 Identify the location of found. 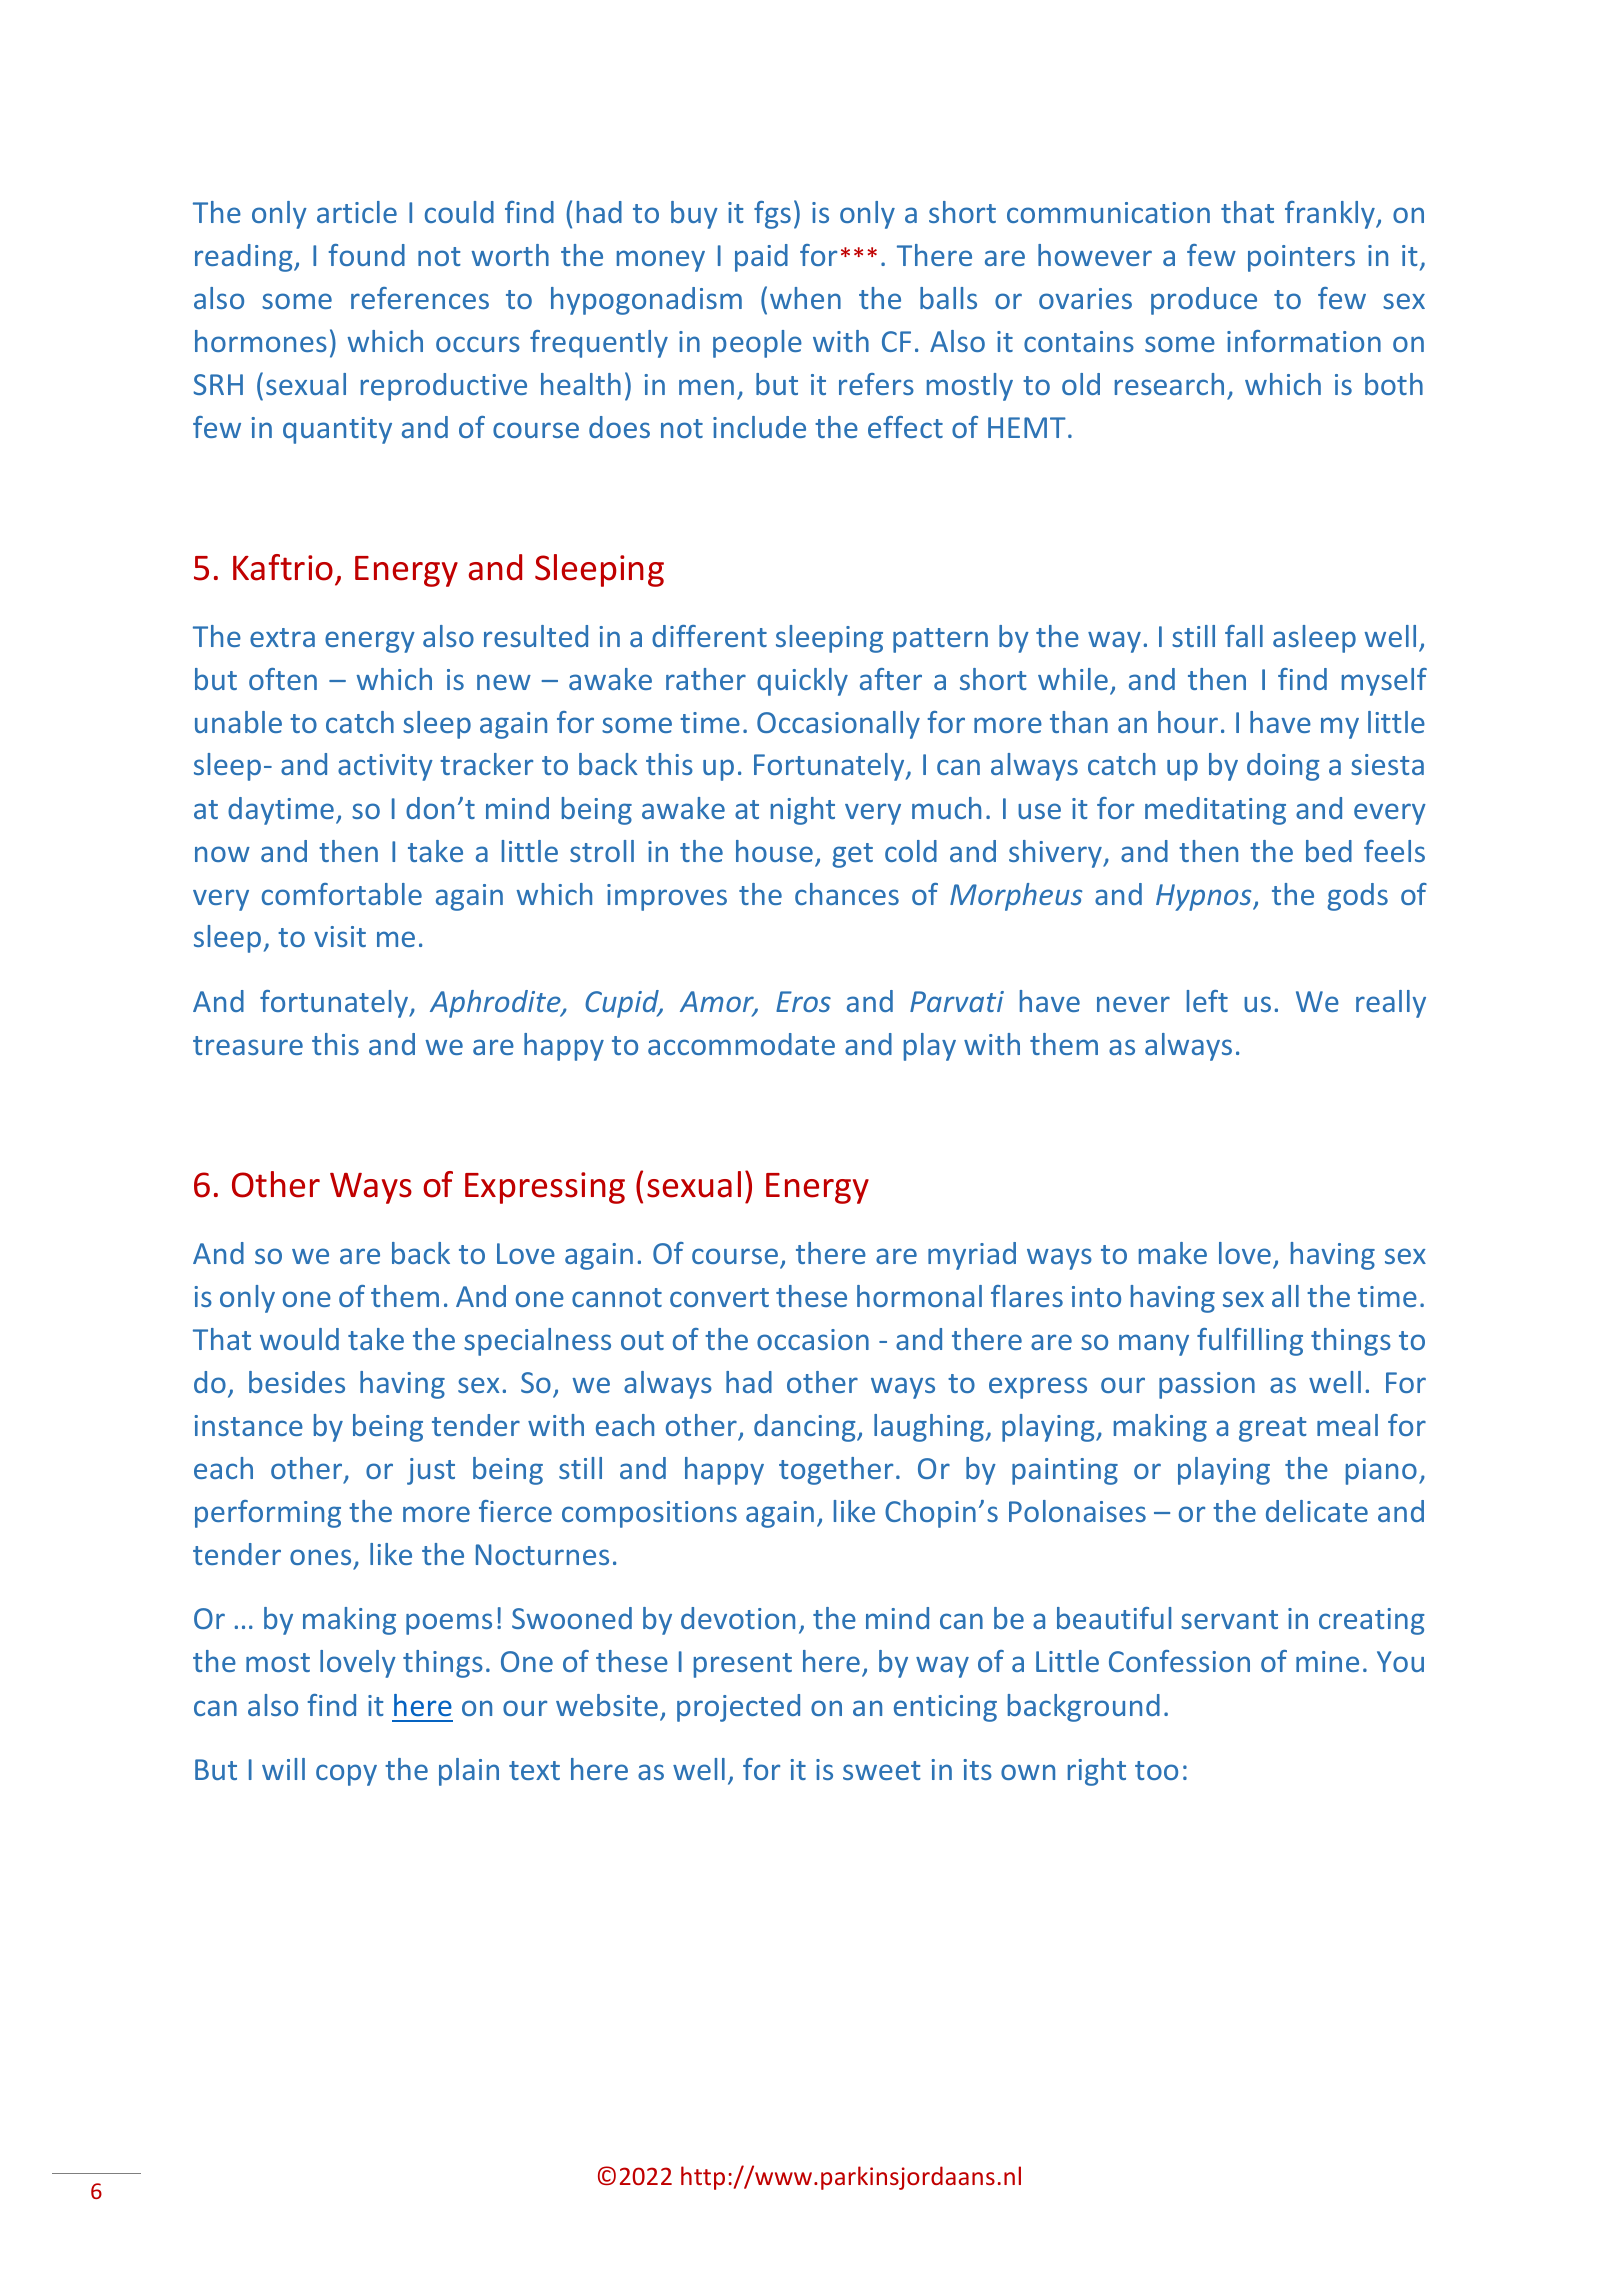
(366, 255).
